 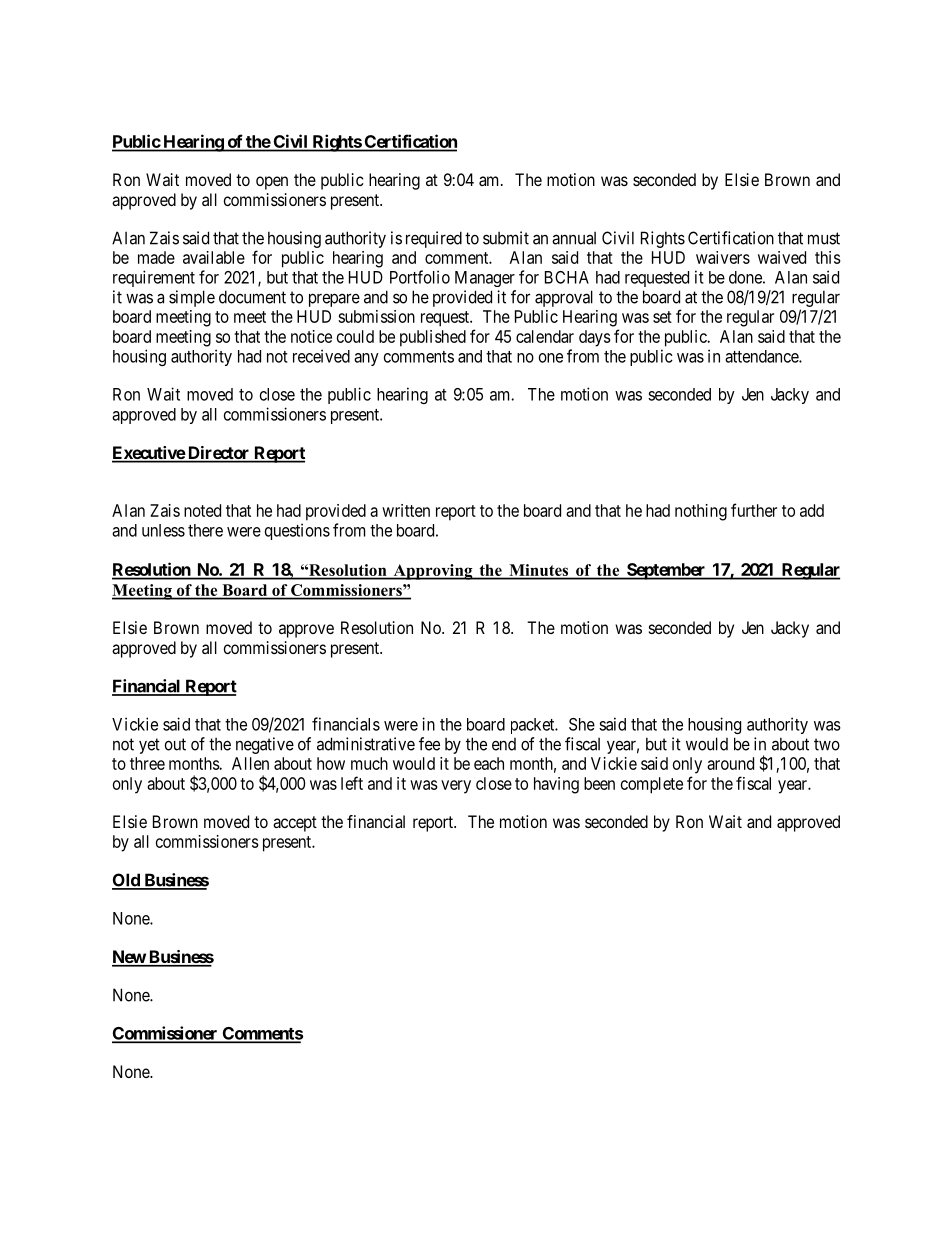 What do you see at coordinates (489, 763) in the screenshot?
I see `each` at bounding box center [489, 763].
